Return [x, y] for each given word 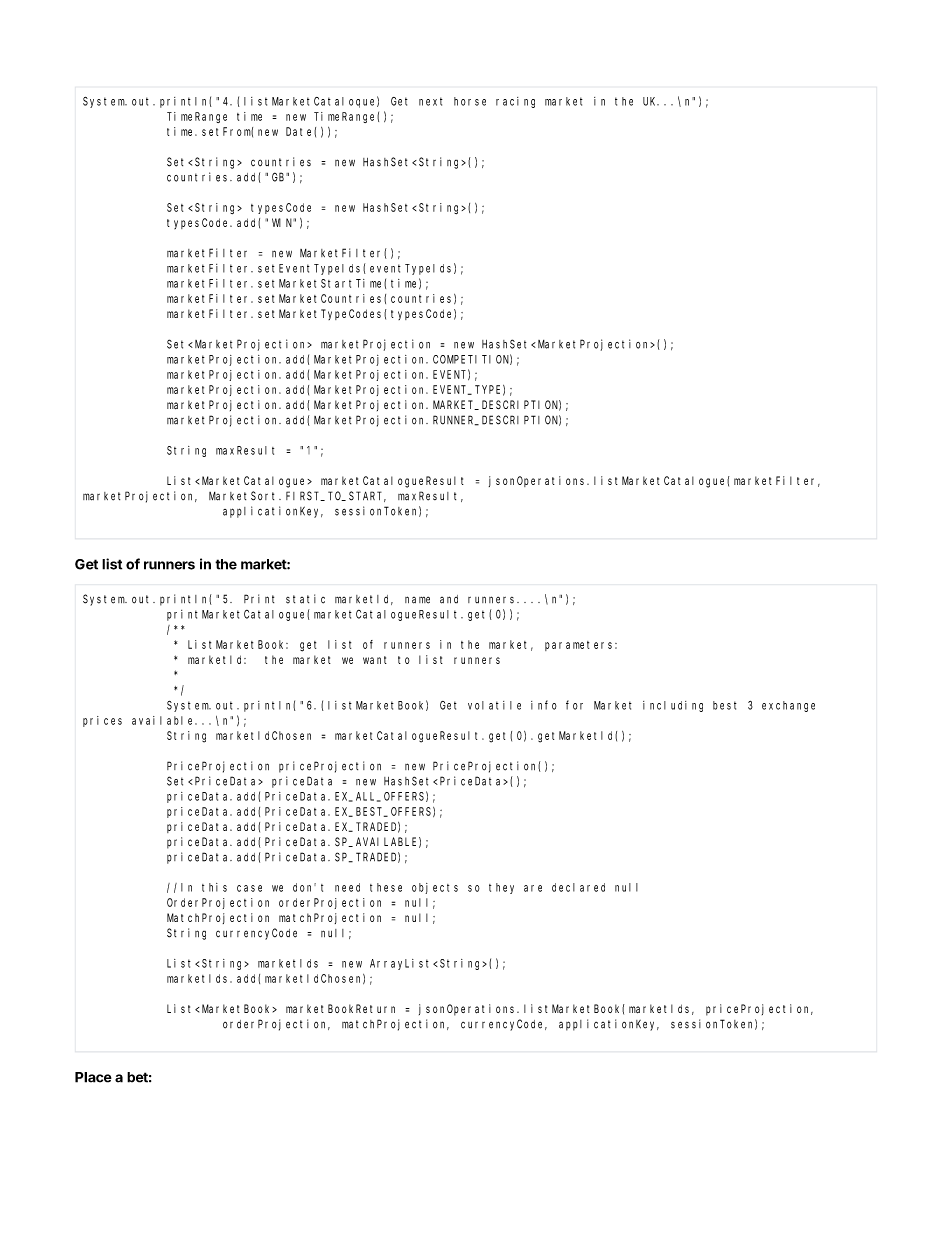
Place [93, 1077]
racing [515, 102]
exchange [788, 706]
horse [470, 101]
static [305, 599]
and [449, 599]
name [417, 600]
